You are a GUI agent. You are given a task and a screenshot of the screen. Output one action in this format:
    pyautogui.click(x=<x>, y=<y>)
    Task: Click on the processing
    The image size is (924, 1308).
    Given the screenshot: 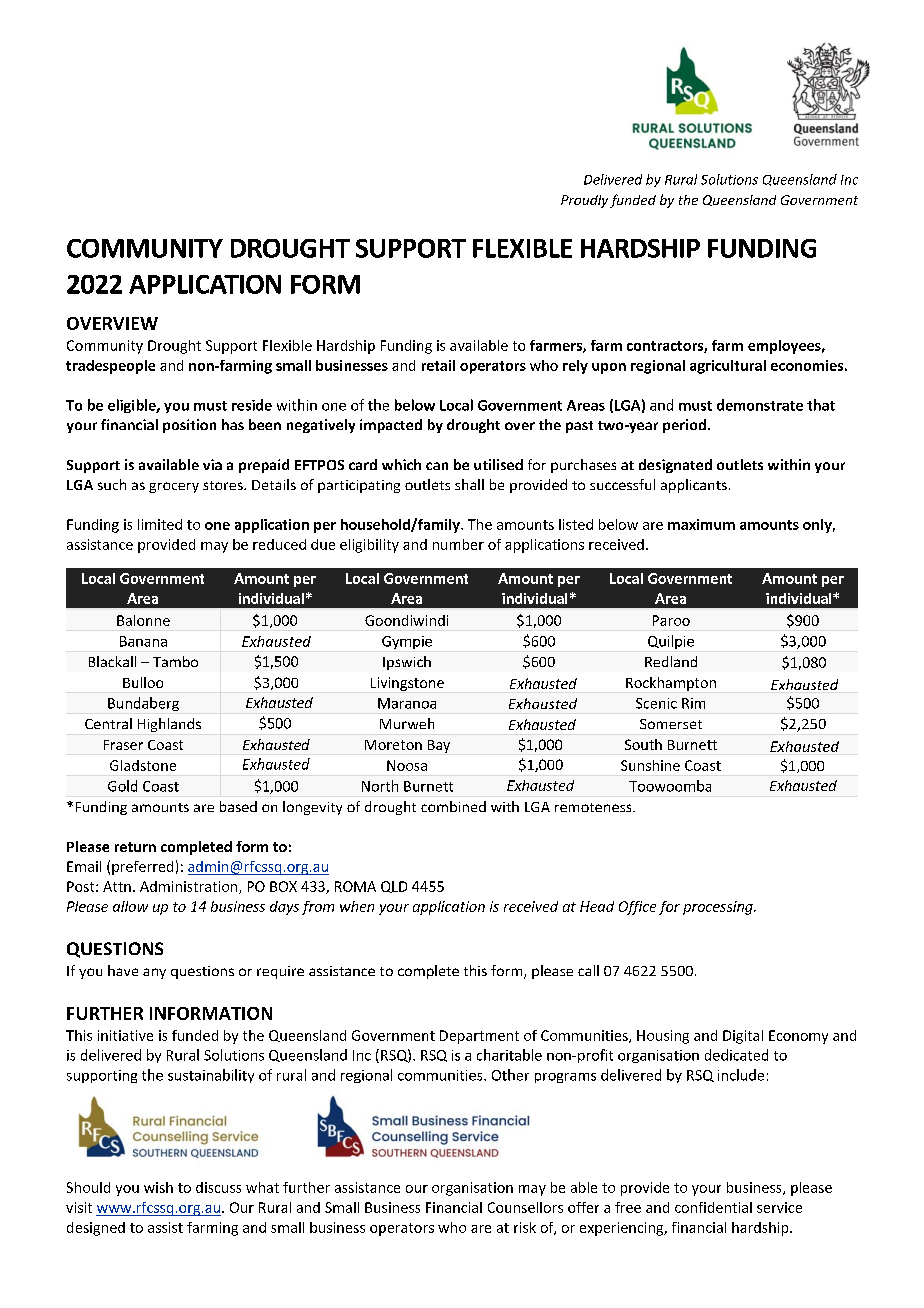 What is the action you would take?
    pyautogui.click(x=719, y=908)
